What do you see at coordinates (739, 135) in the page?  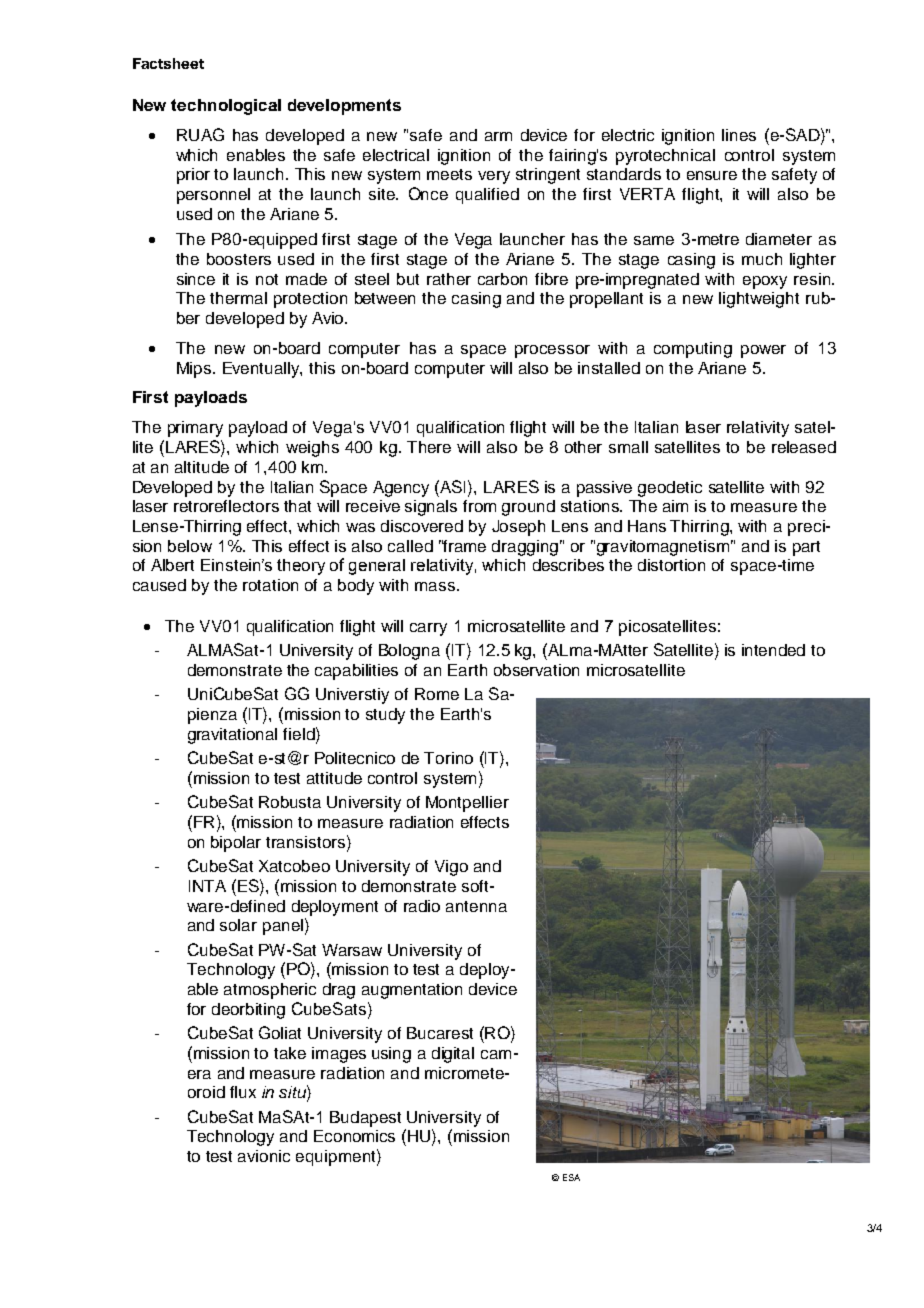 I see `lines` at bounding box center [739, 135].
